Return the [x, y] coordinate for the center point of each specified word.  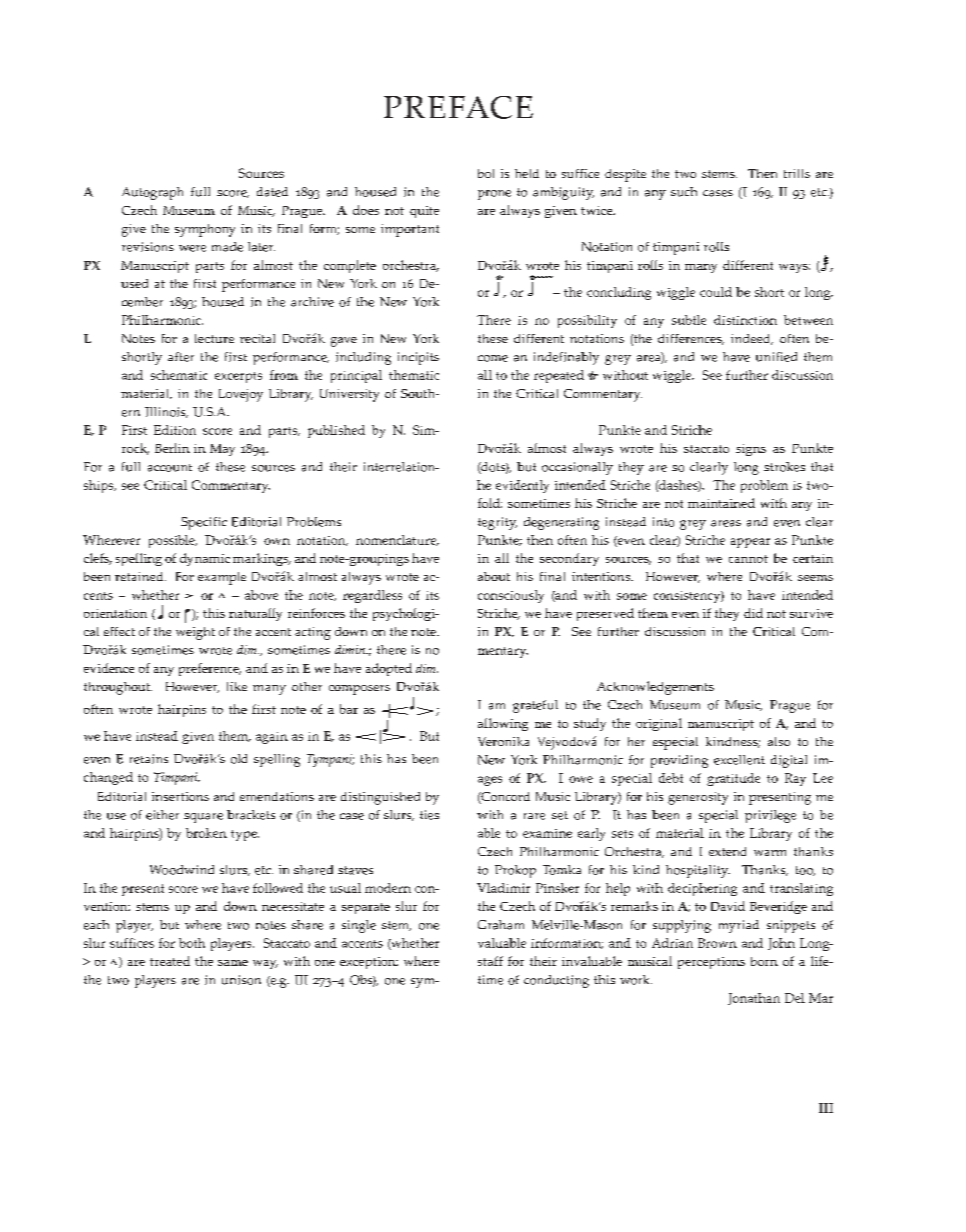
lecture [214, 338]
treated [170, 961]
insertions [180, 796]
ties [429, 815]
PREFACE [458, 107]
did [753, 613]
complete [350, 266]
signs [751, 450]
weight [195, 633]
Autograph [152, 193]
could [716, 292]
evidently [522, 486]
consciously [511, 596]
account [170, 468]
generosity [698, 798]
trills [797, 173]
